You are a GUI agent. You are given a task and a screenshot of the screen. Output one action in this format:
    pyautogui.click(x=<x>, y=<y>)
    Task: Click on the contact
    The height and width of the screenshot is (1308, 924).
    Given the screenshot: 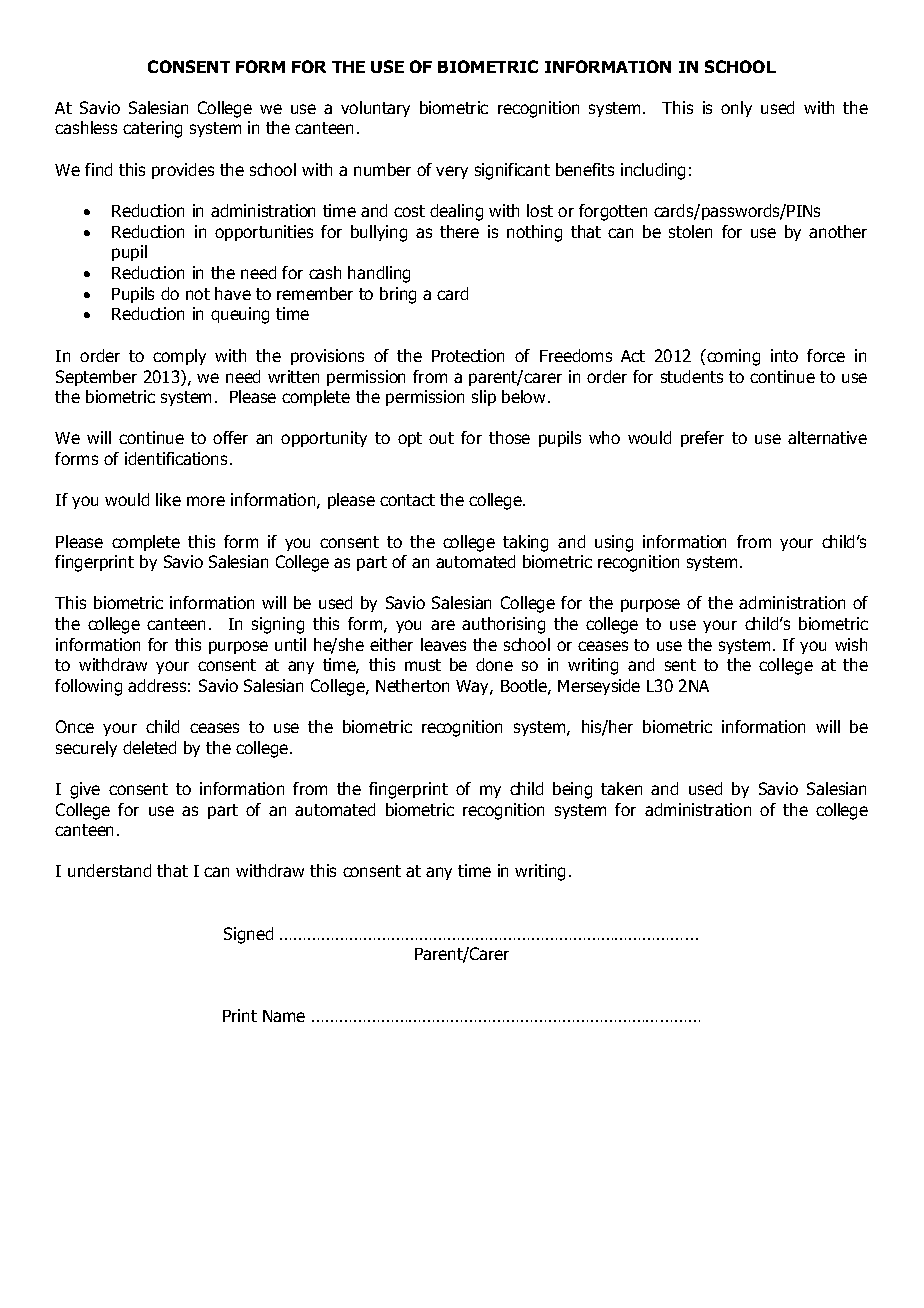 What is the action you would take?
    pyautogui.click(x=407, y=500)
